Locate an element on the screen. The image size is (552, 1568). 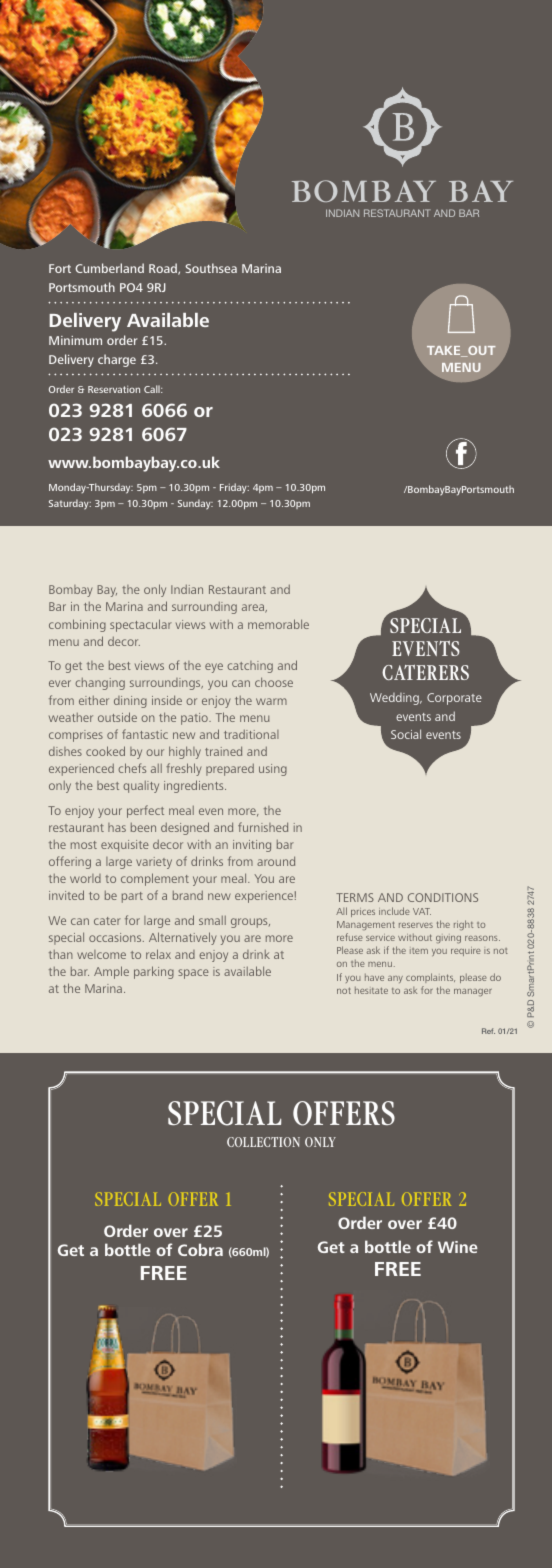
Social is located at coordinates (406, 734).
